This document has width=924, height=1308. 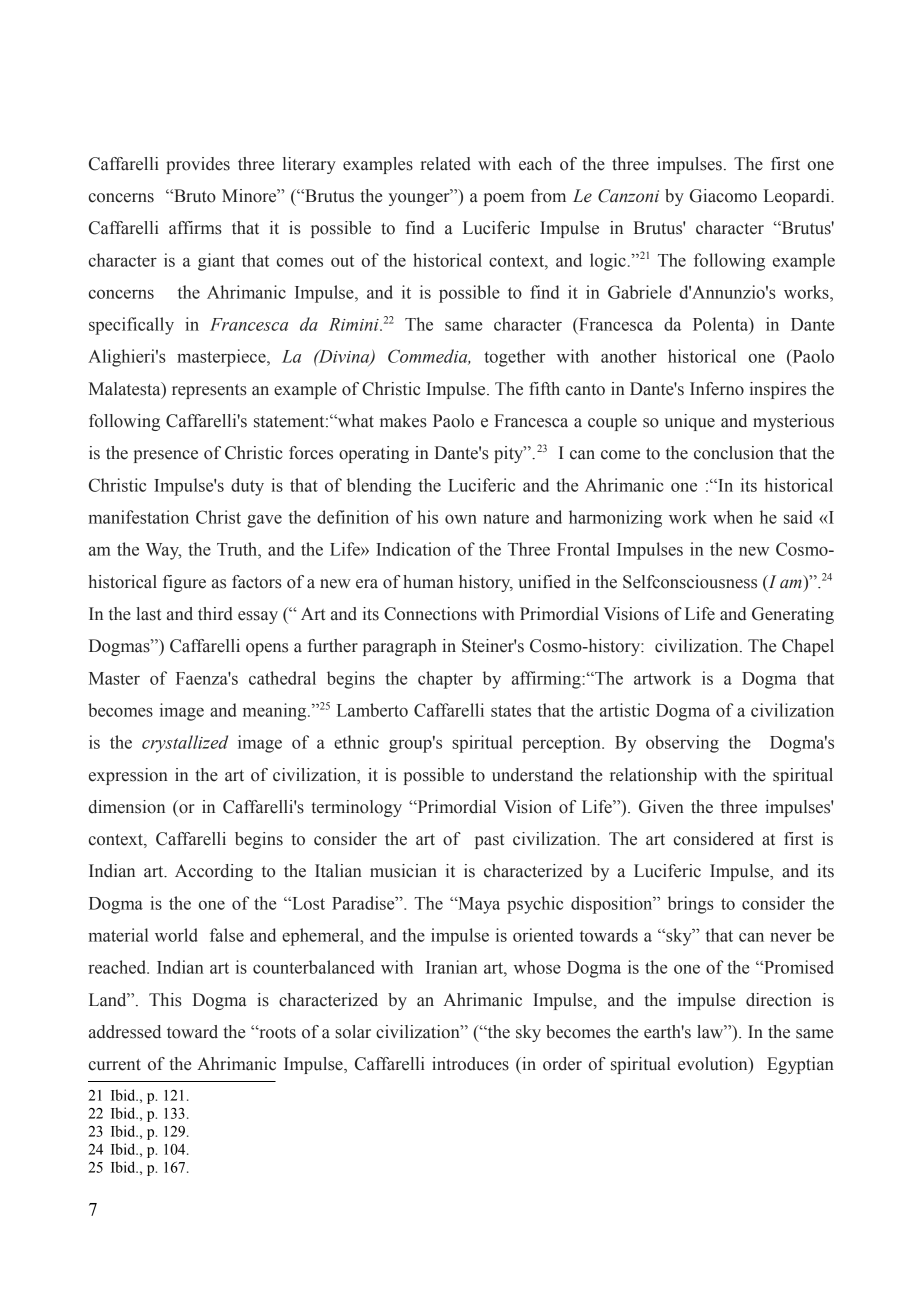 I want to click on third, so click(x=215, y=614).
